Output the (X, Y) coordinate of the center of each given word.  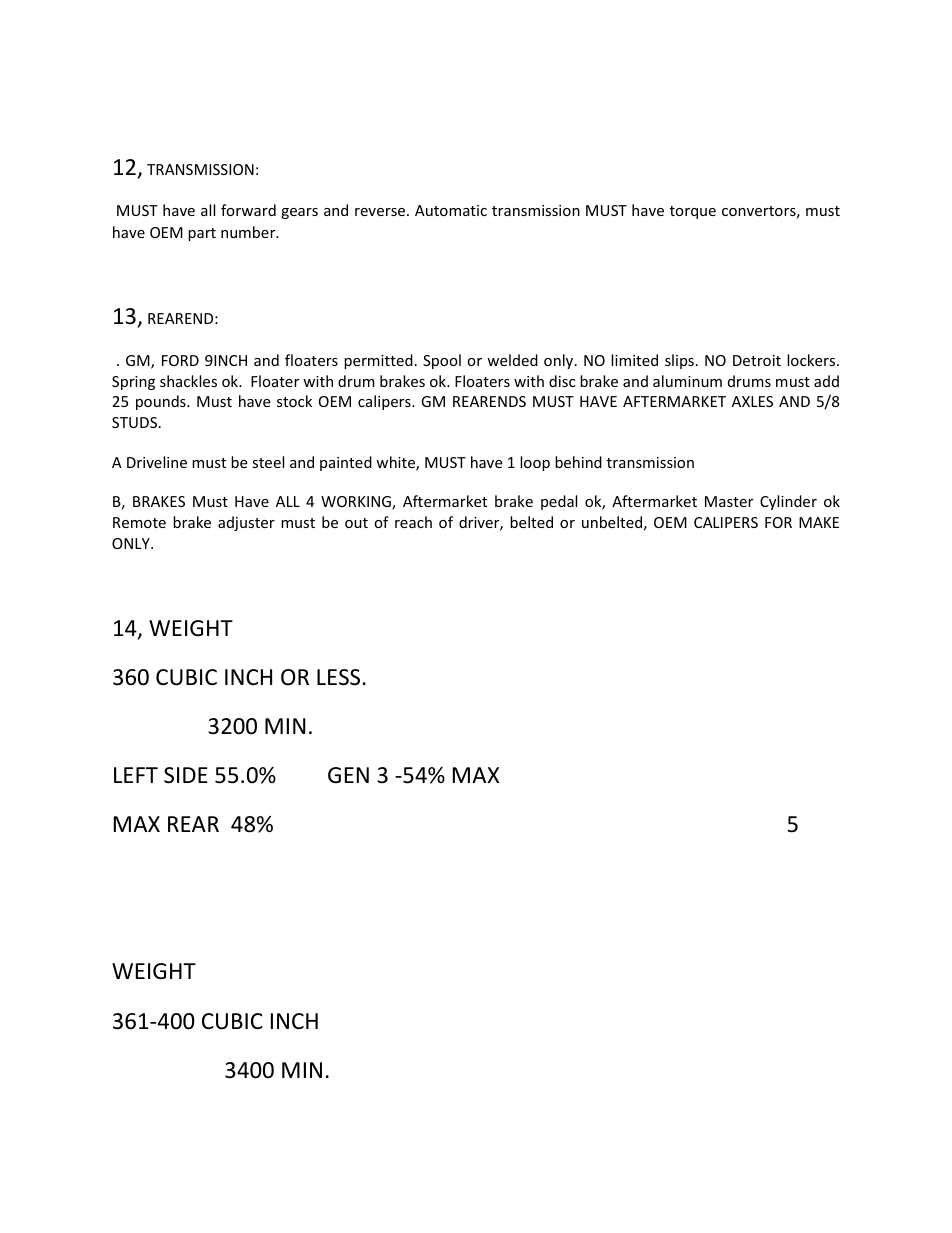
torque (693, 212)
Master (729, 501)
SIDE (186, 775)
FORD (180, 360)
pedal (559, 502)
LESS (338, 677)
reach (413, 522)
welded (512, 360)
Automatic (451, 210)
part (202, 234)
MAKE (819, 522)
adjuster (246, 523)
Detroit (757, 360)
